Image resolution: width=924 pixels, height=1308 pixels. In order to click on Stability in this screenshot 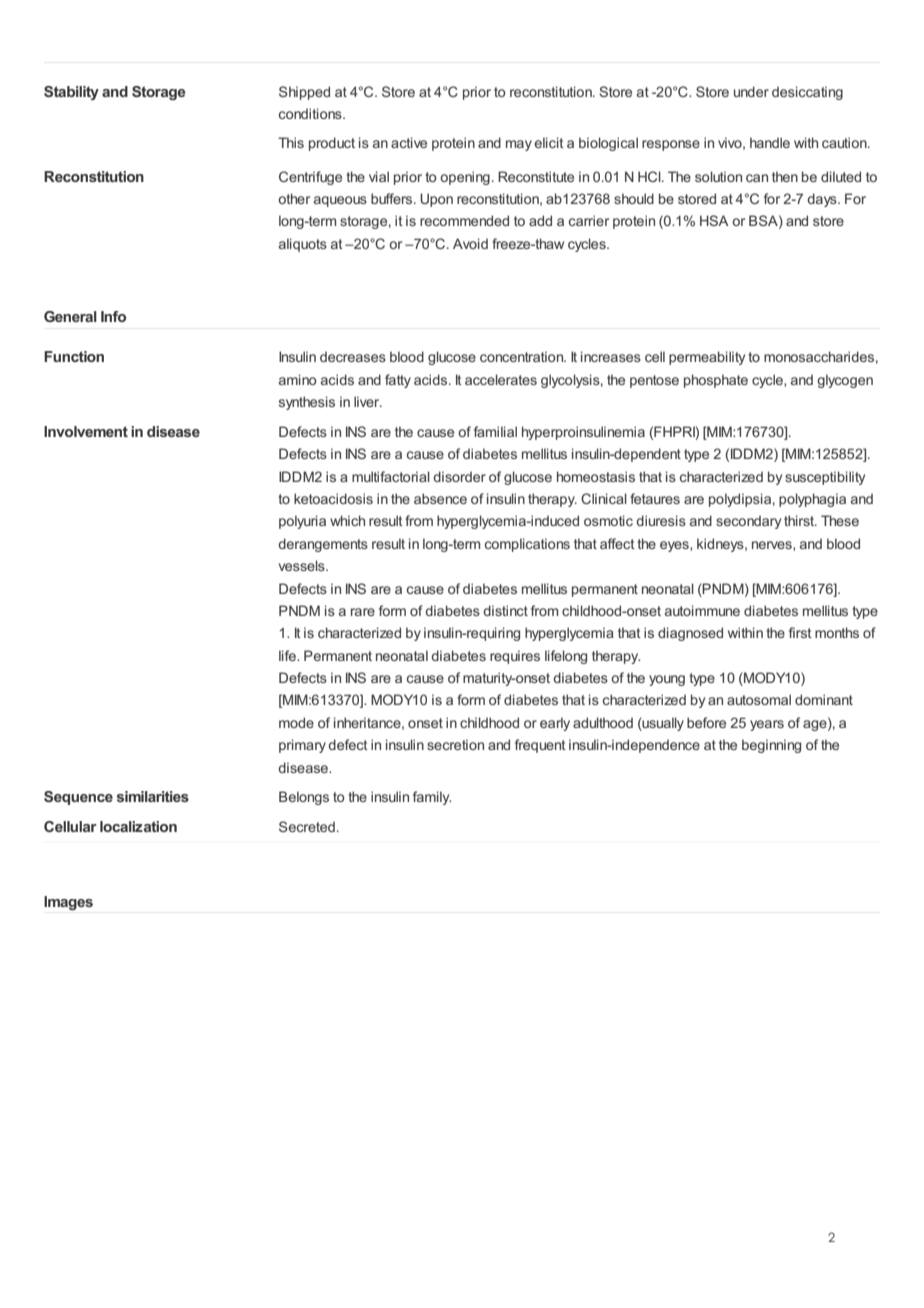, I will do `click(71, 93)`.
